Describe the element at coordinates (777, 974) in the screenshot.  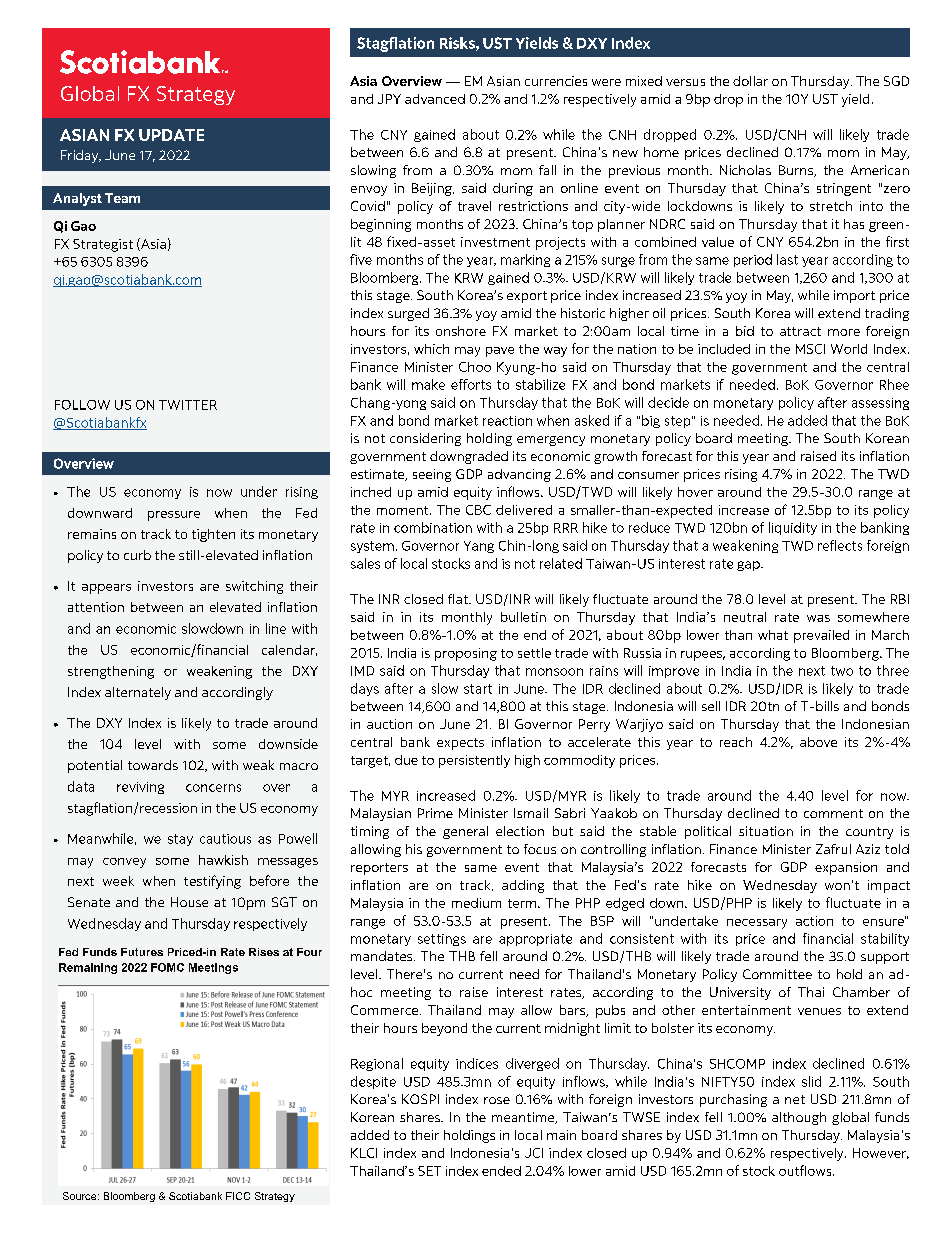
I see `Committee` at that location.
